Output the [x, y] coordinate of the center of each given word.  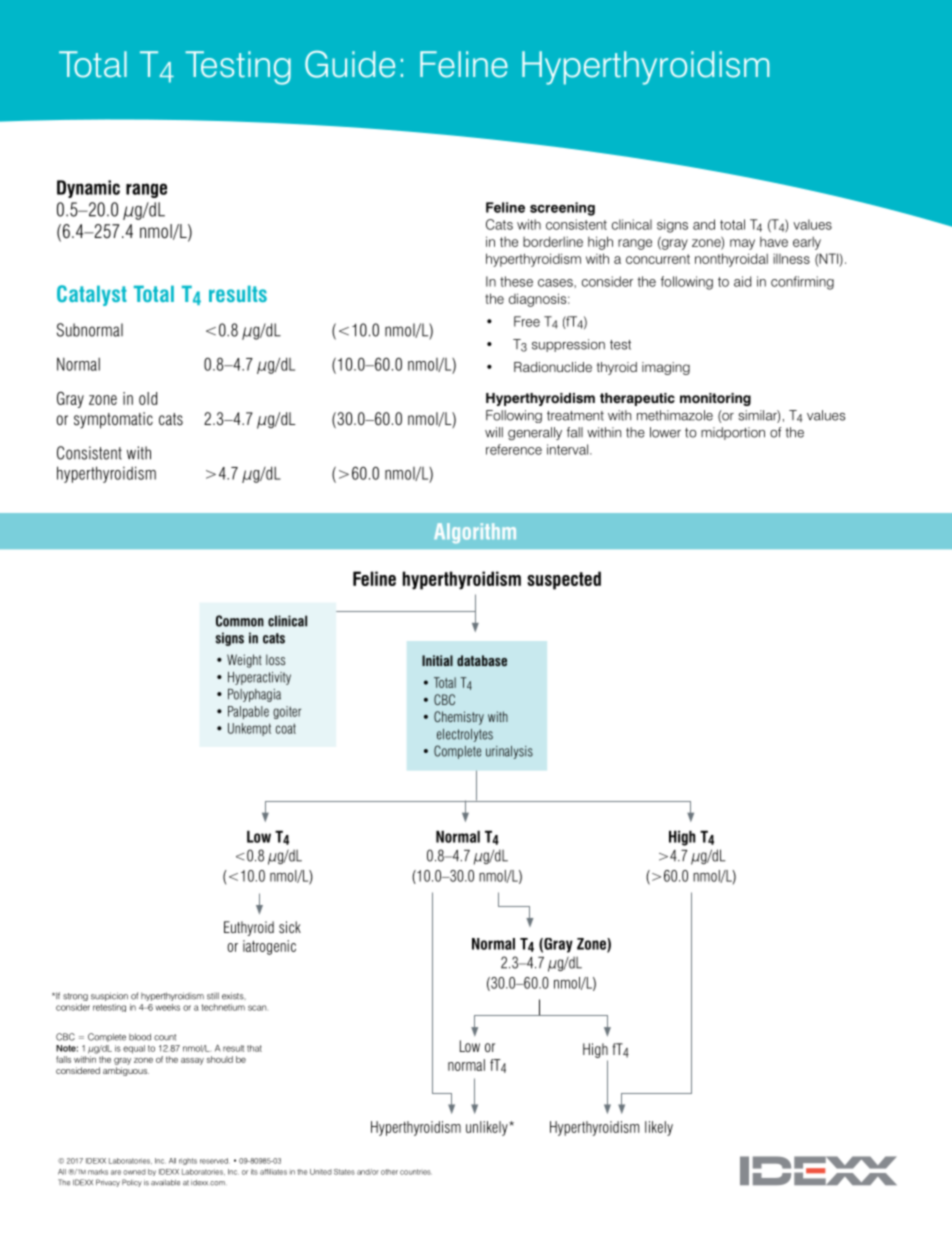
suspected [564, 580]
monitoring [715, 399]
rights [188, 1161]
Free [527, 321]
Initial [437, 660]
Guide [350, 64]
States [344, 1172]
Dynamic [88, 189]
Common [240, 621]
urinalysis [509, 752]
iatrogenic [269, 947]
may [742, 244]
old [148, 398]
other [389, 1172]
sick [290, 927]
